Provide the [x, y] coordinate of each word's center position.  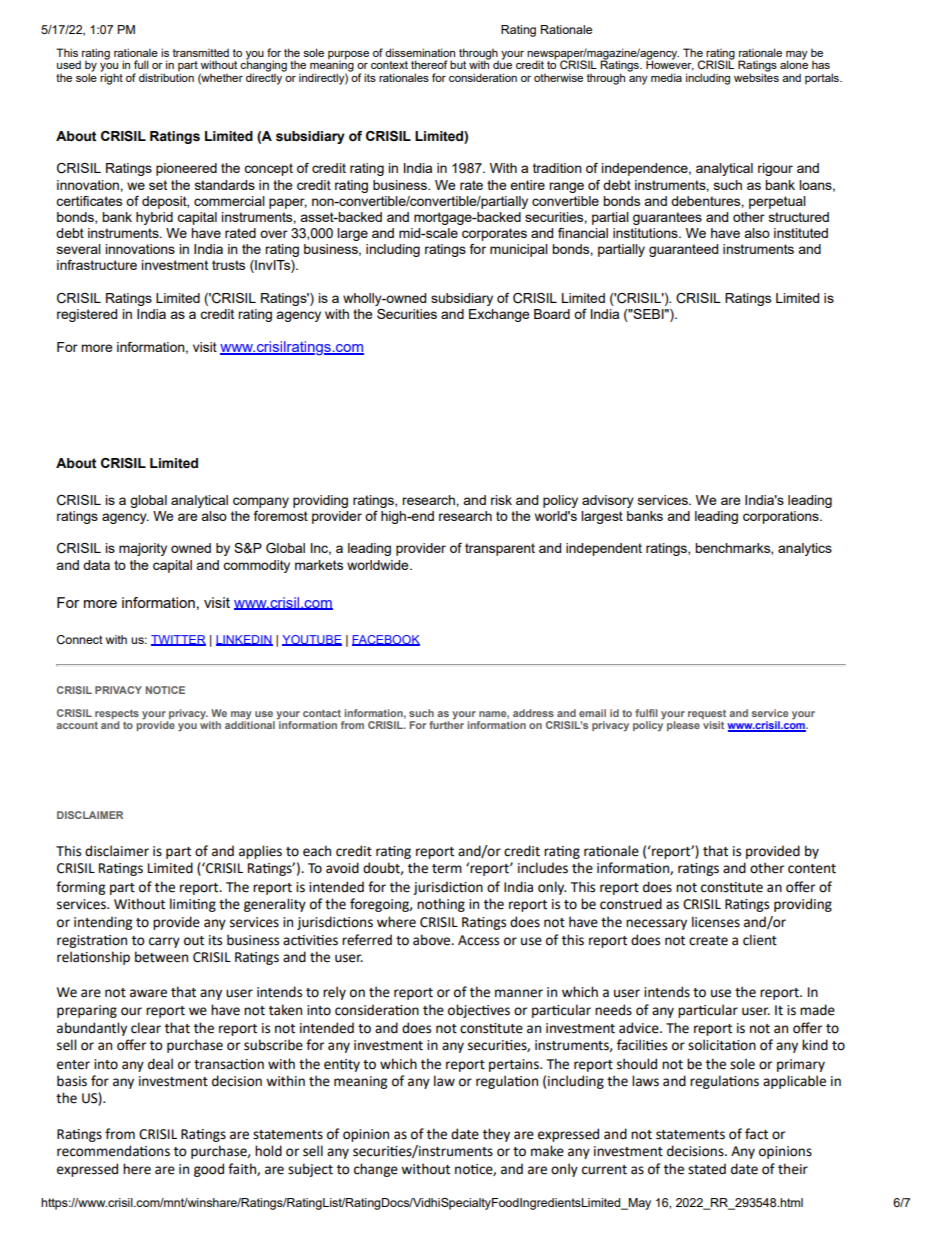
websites [756, 76]
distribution [166, 76]
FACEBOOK [386, 640]
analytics [805, 549]
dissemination [420, 52]
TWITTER [178, 640]
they [496, 1135]
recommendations [113, 1151]
